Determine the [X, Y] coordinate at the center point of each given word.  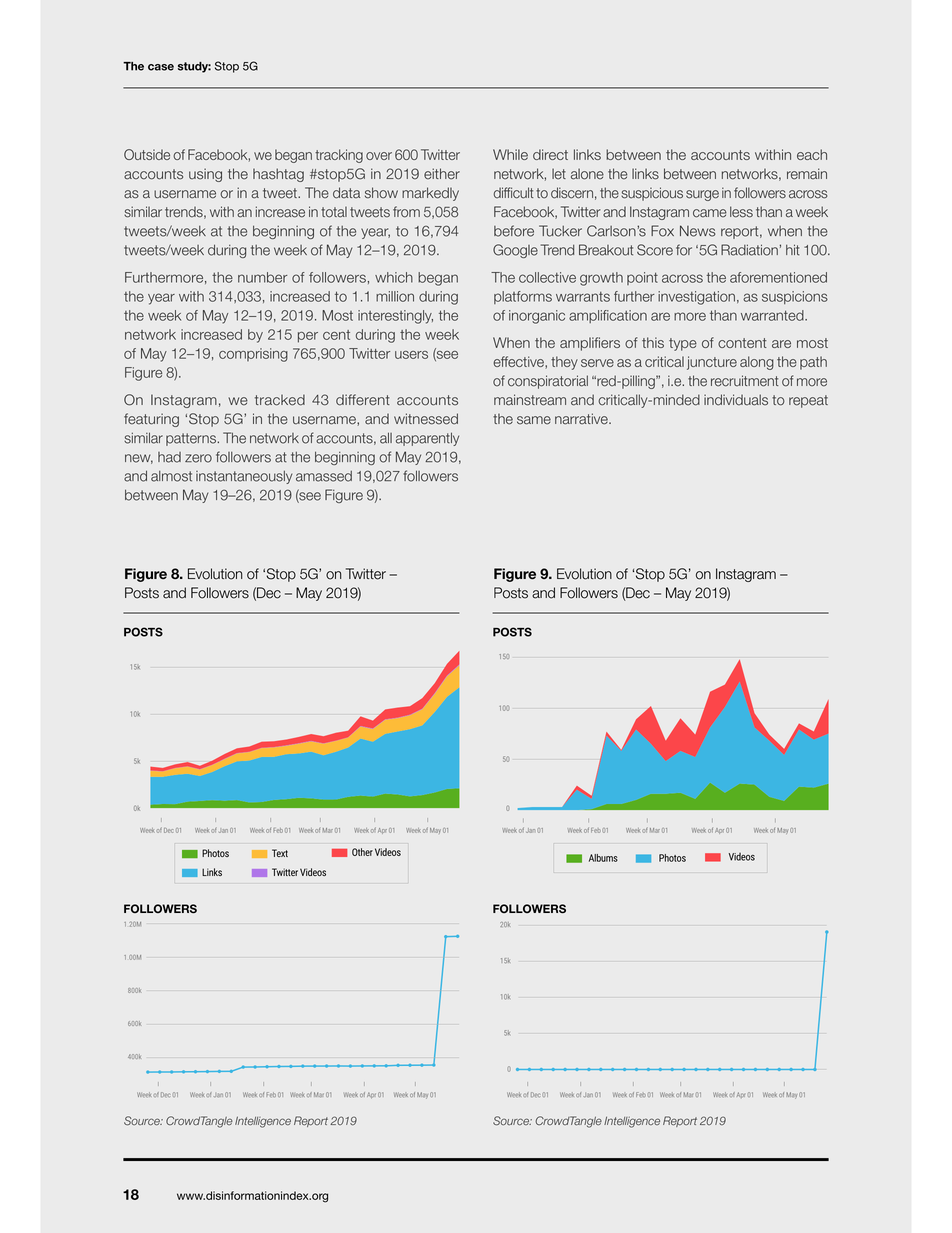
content [742, 343]
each [812, 154]
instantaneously [244, 477]
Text [280, 853]
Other [362, 852]
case [161, 67]
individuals [736, 400]
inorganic [537, 317]
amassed [324, 476]
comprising [253, 355]
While [510, 154]
